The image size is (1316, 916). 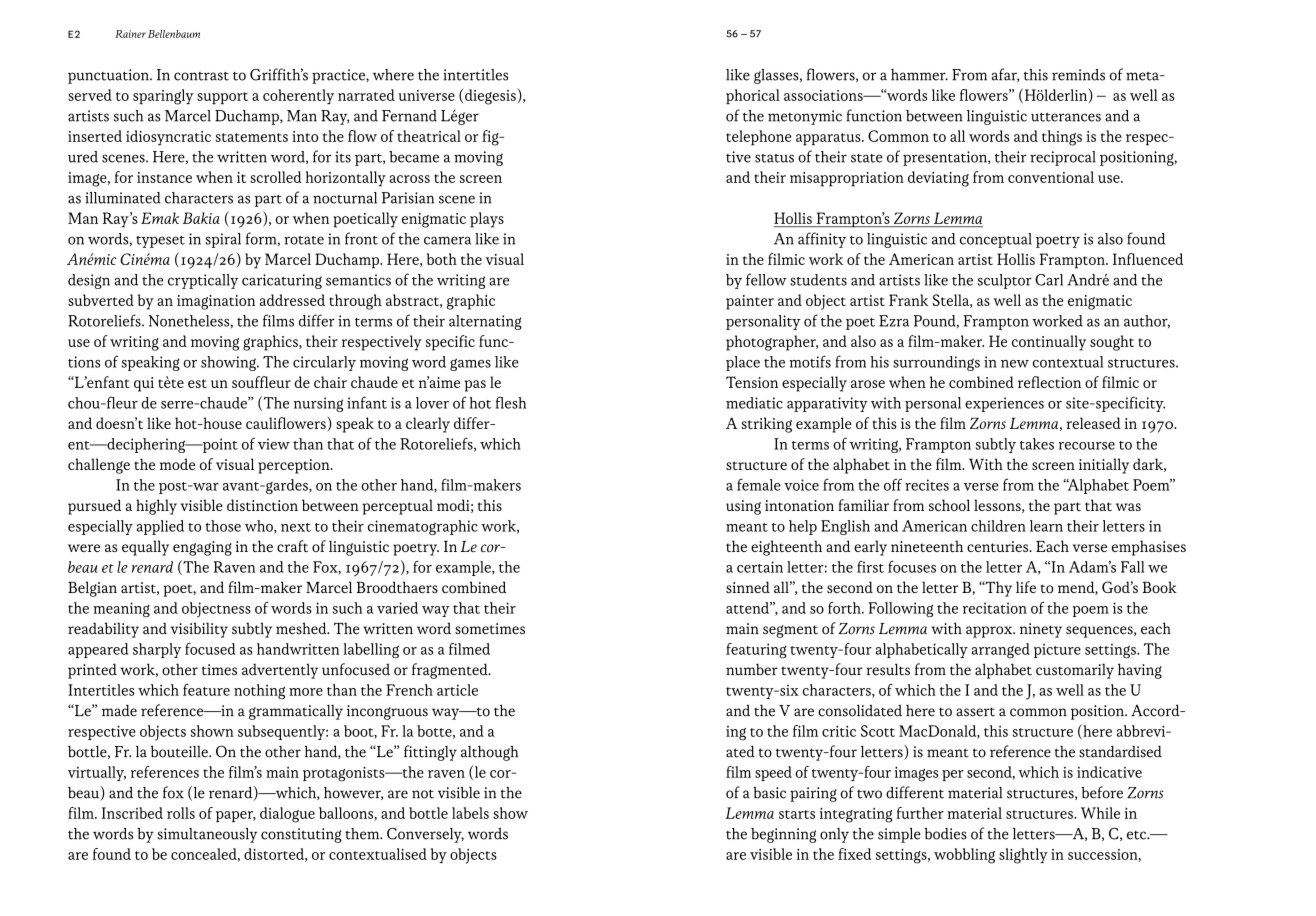 What do you see at coordinates (1078, 75) in the document?
I see `reminds` at bounding box center [1078, 75].
